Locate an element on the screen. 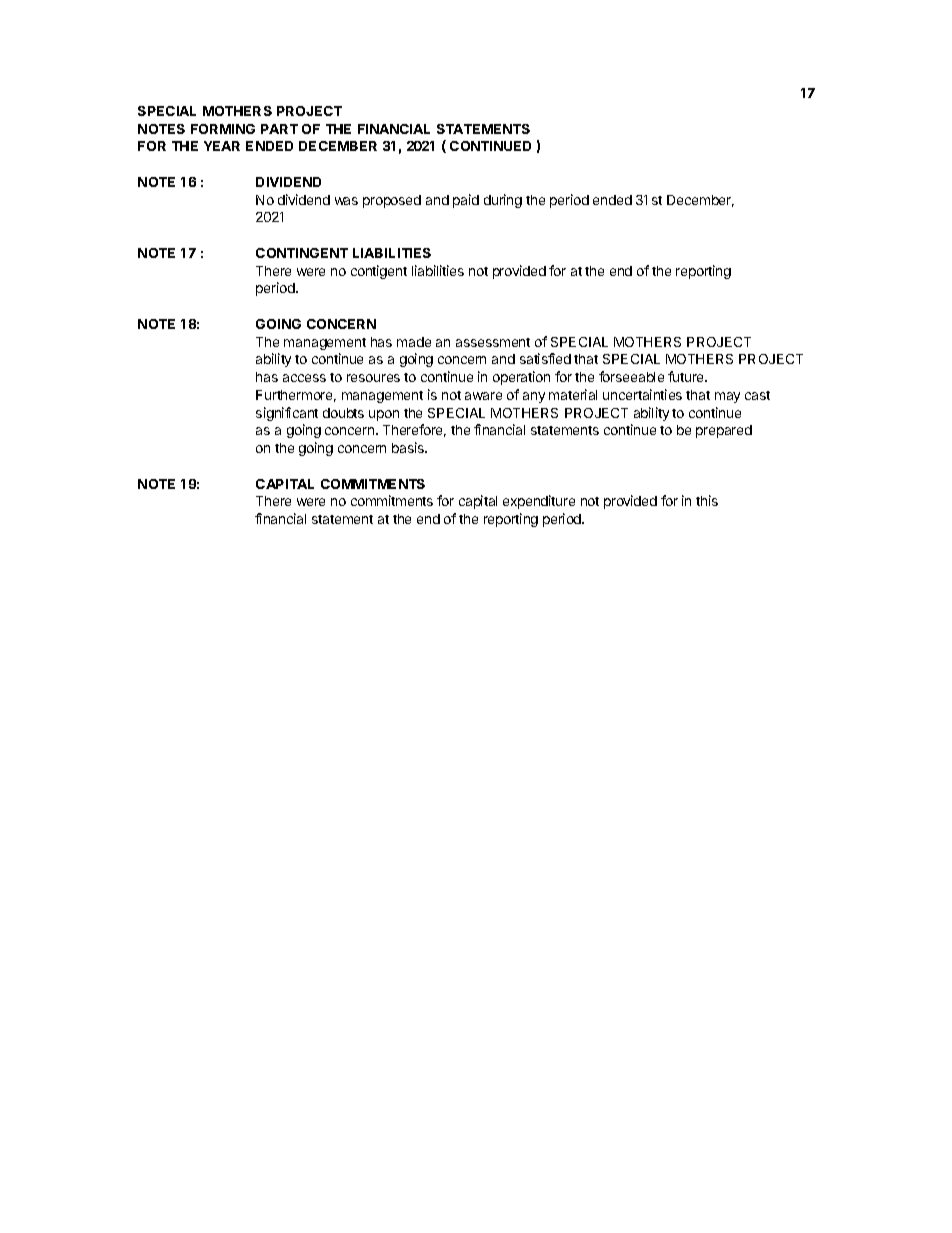  PART is located at coordinates (279, 129).
